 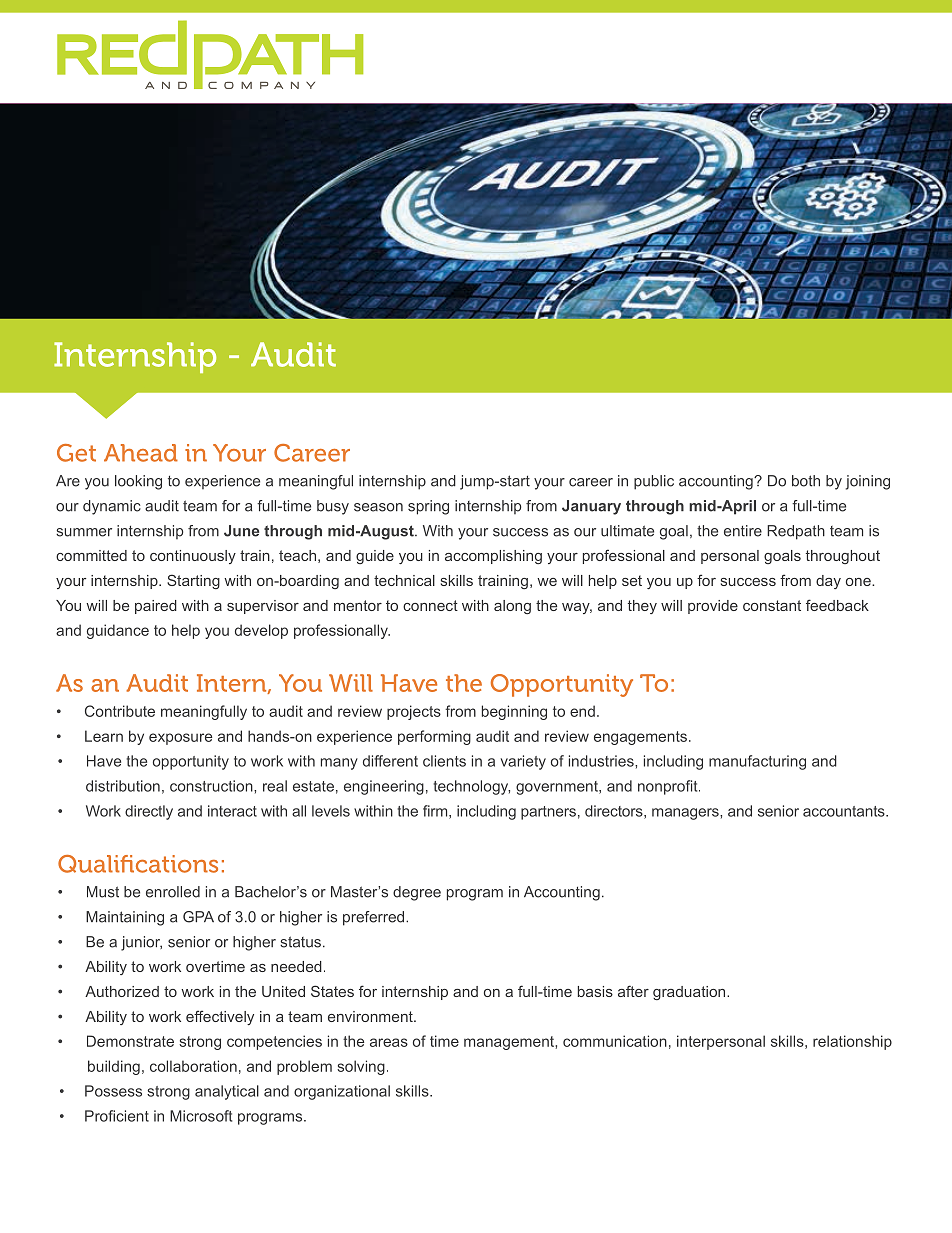 What do you see at coordinates (806, 481) in the screenshot?
I see `both` at bounding box center [806, 481].
